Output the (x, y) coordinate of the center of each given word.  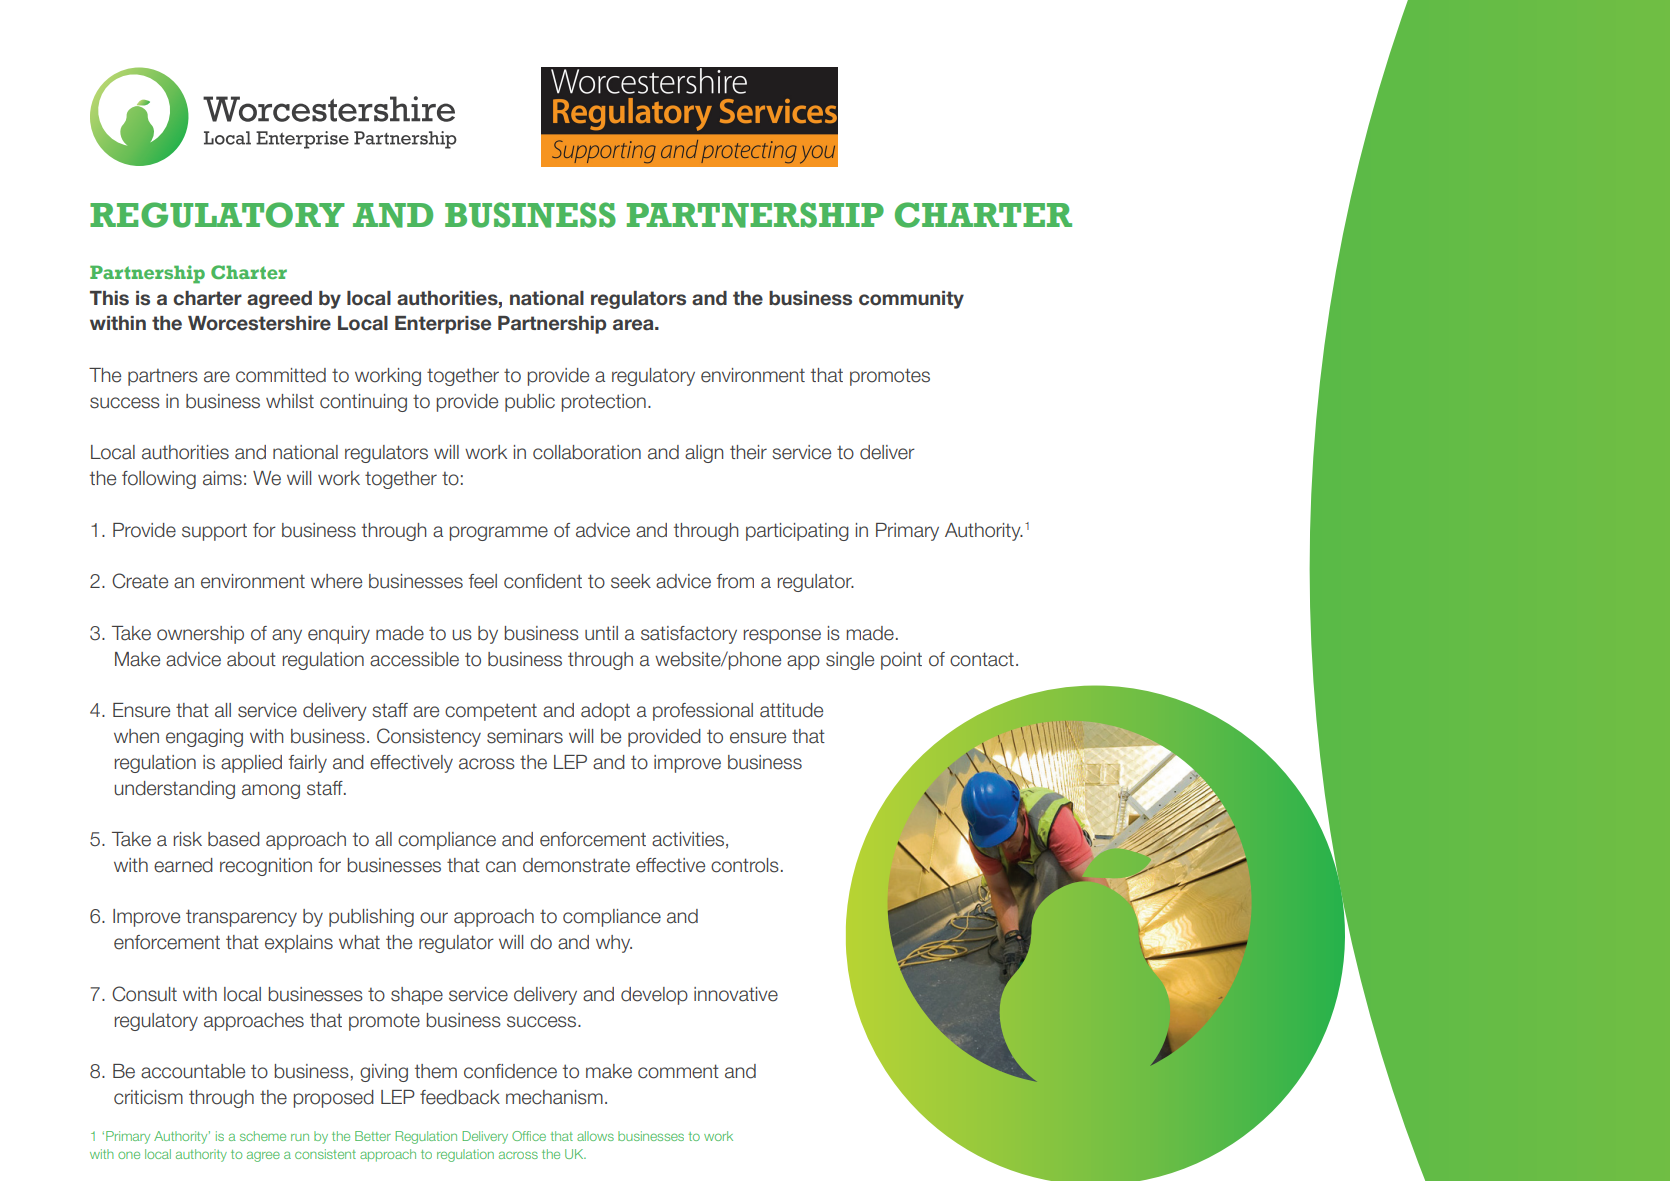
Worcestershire (259, 323)
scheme (263, 1136)
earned (183, 865)
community (911, 300)
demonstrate (576, 865)
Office (529, 1136)
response (782, 636)
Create (140, 581)
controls (745, 865)
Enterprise (443, 325)
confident (543, 581)
